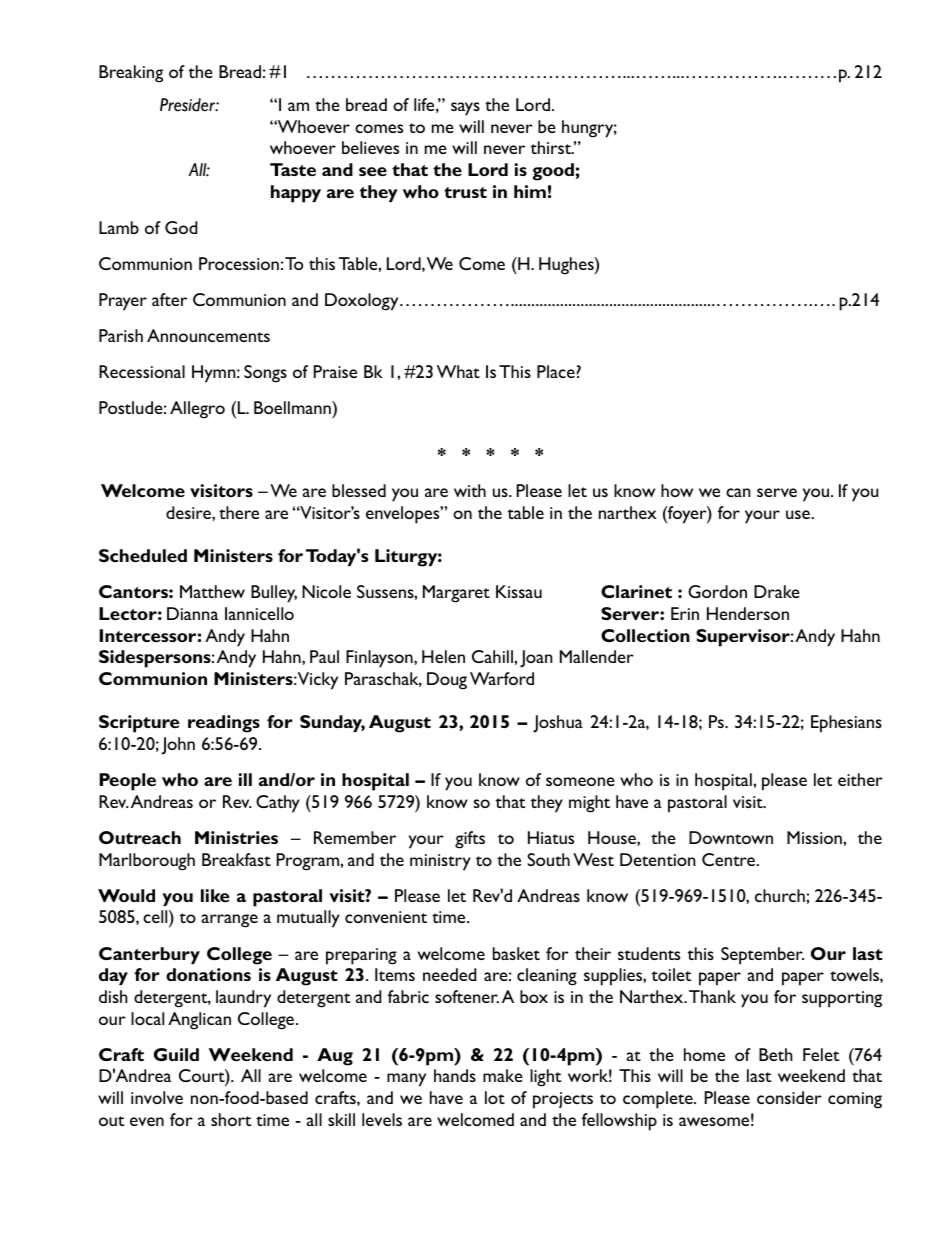  What do you see at coordinates (157, 1097) in the screenshot?
I see `involve` at bounding box center [157, 1097].
